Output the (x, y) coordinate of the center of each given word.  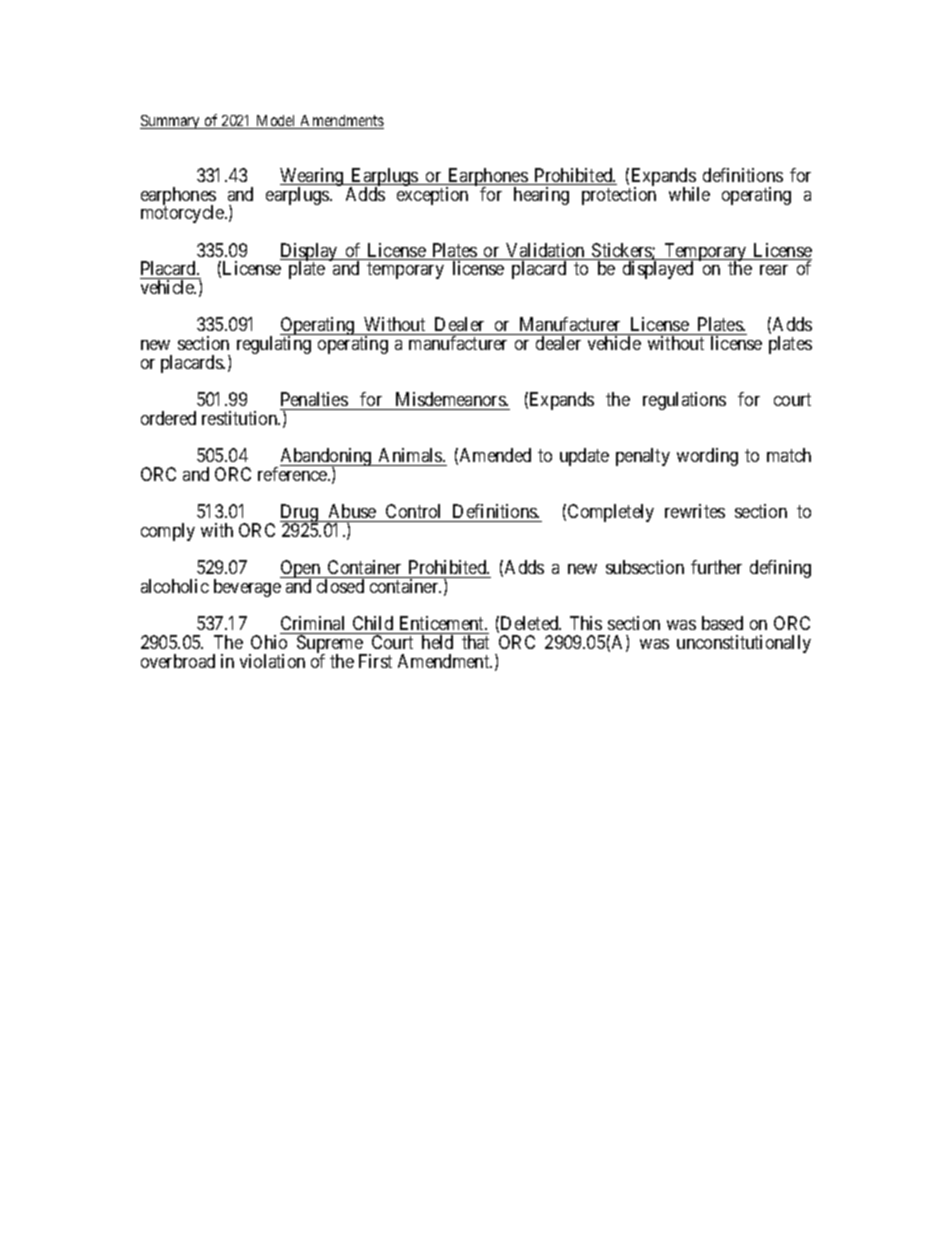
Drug (300, 514)
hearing (541, 196)
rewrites (695, 511)
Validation (545, 251)
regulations (684, 401)
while (689, 194)
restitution (241, 418)
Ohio (269, 642)
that (475, 642)
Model (276, 122)
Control (413, 511)
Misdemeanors (451, 399)
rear (774, 270)
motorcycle (183, 214)
